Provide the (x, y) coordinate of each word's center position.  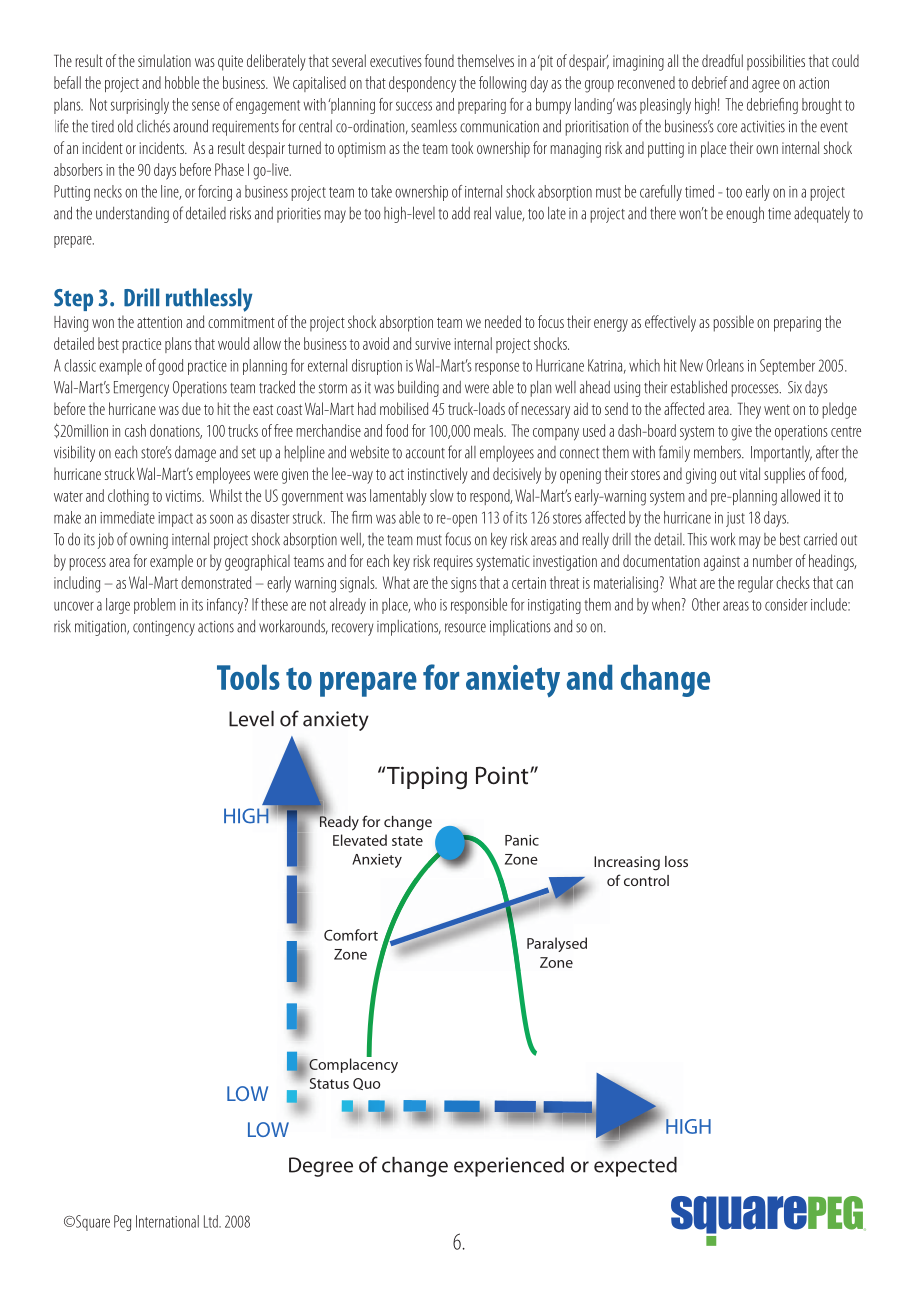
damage (195, 454)
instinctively (438, 475)
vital (750, 473)
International (167, 1221)
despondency (422, 84)
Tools (248, 677)
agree (766, 86)
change (665, 680)
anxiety (513, 681)
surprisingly (140, 106)
